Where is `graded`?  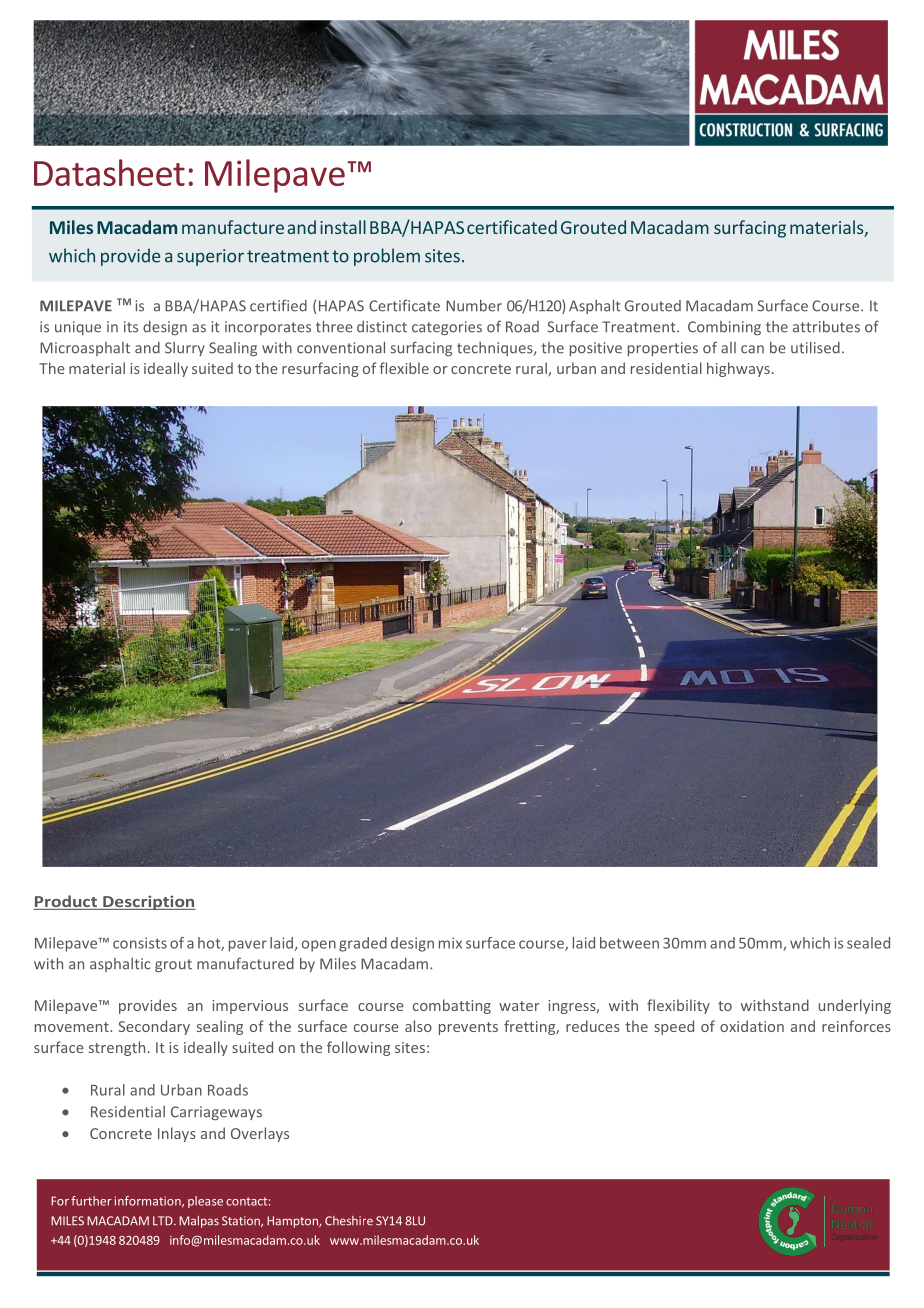
graded is located at coordinates (363, 944).
